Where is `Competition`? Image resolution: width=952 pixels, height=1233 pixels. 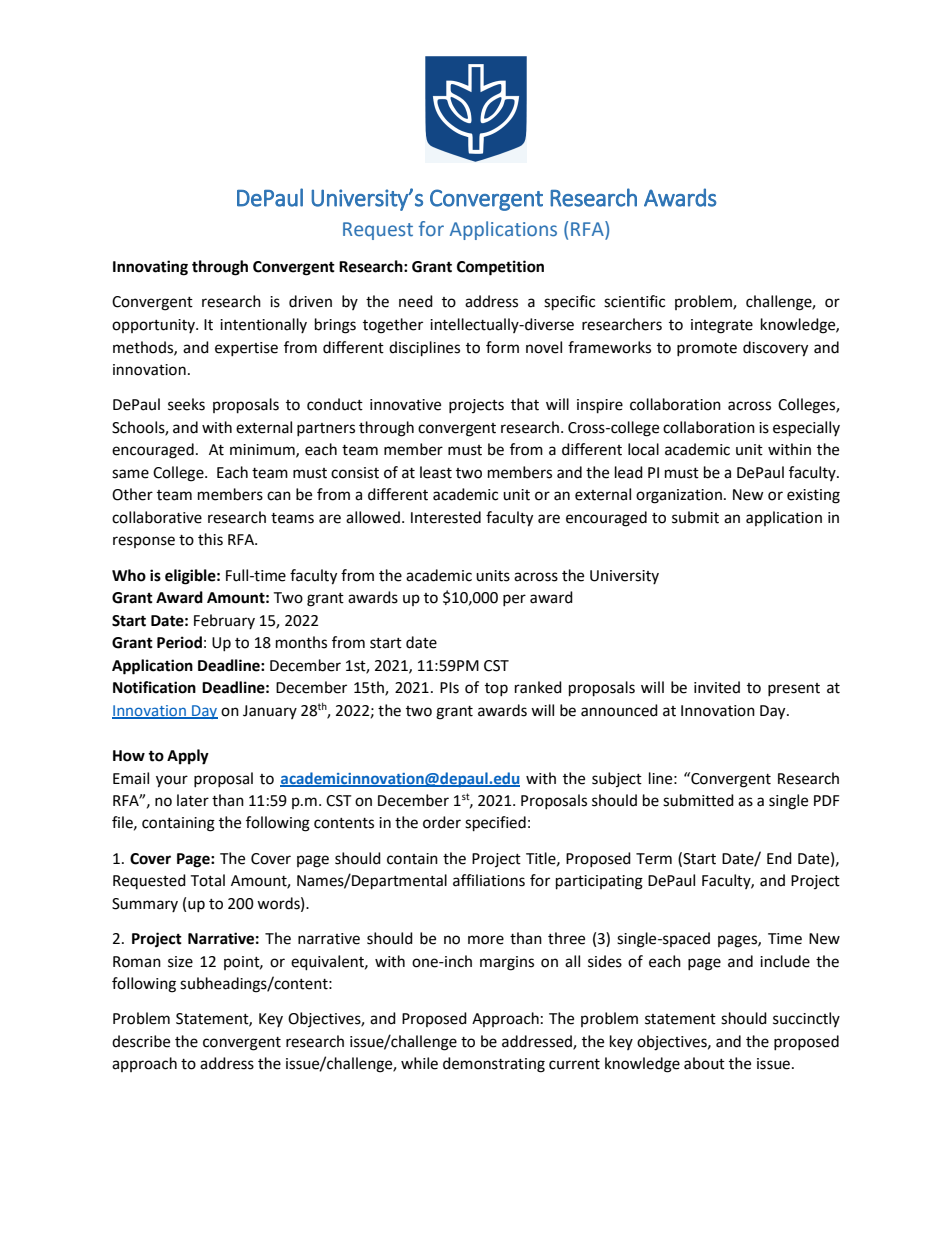 Competition is located at coordinates (500, 268).
